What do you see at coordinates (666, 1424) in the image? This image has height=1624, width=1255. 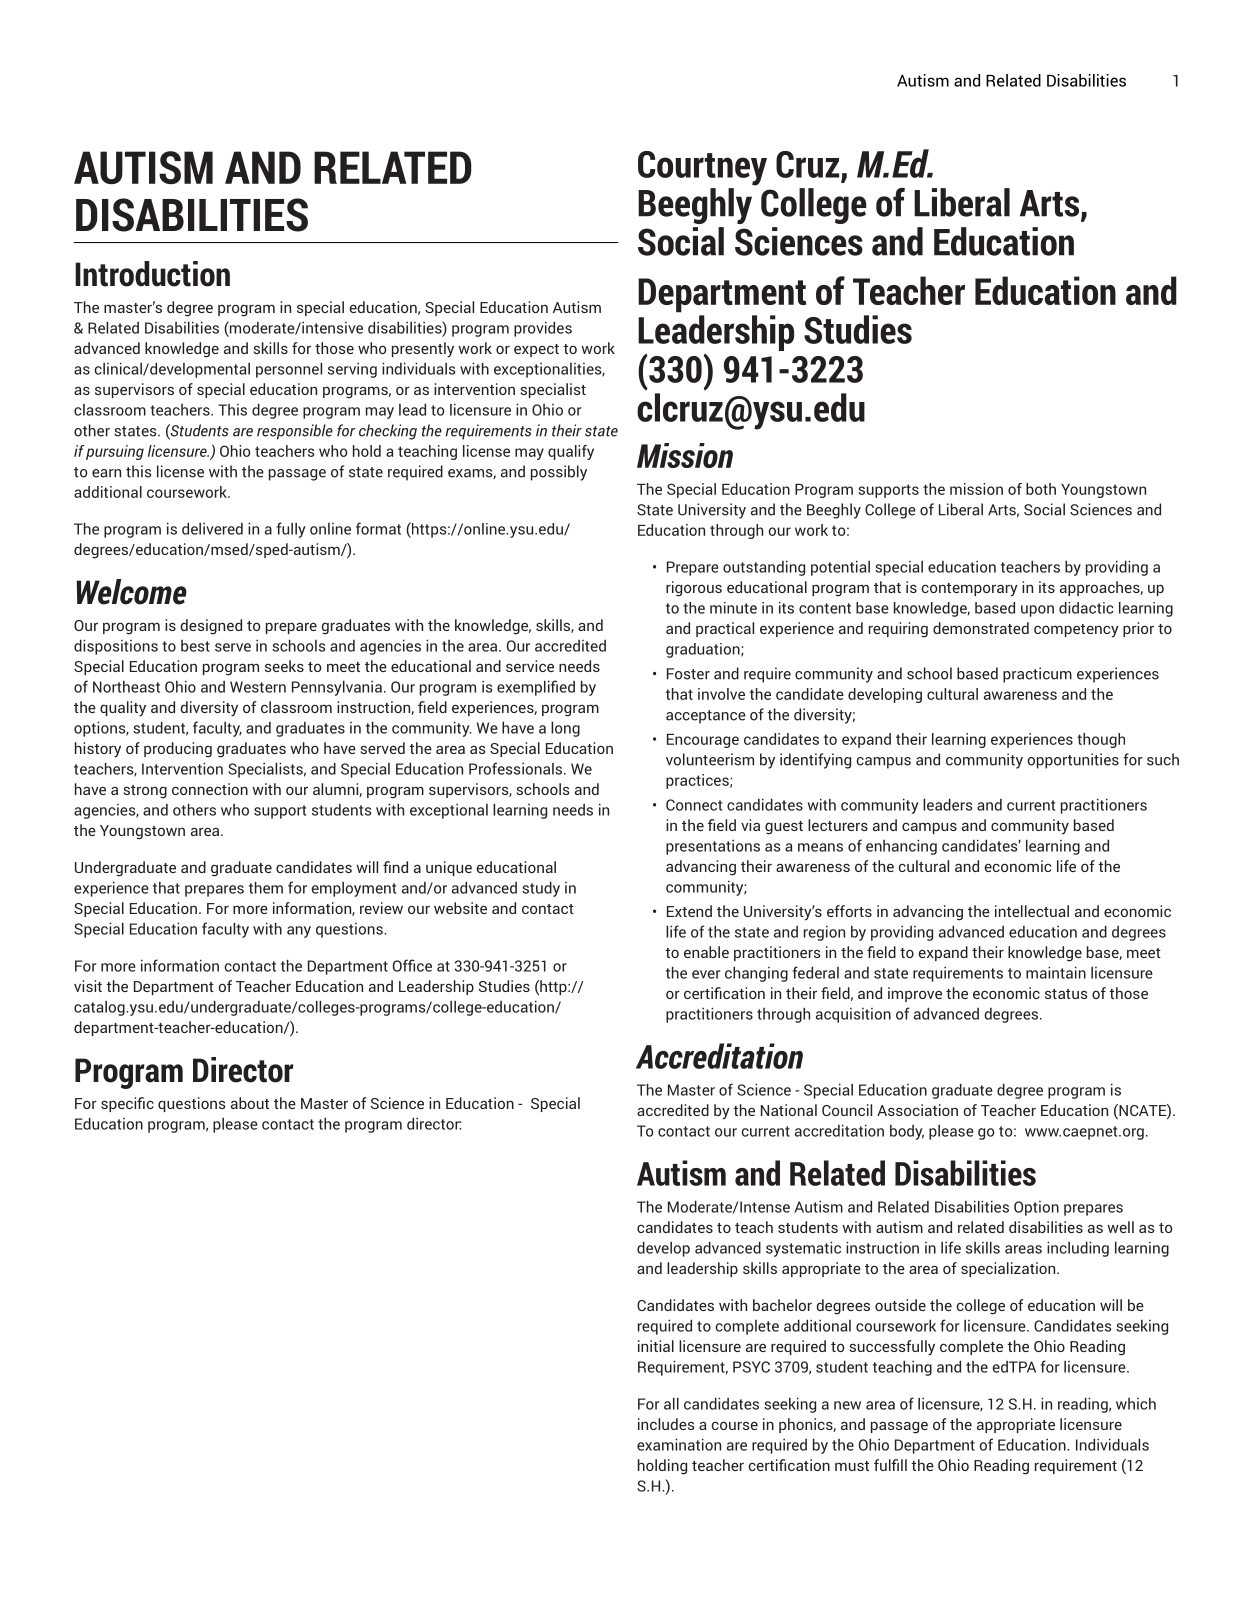 I see `includes` at bounding box center [666, 1424].
